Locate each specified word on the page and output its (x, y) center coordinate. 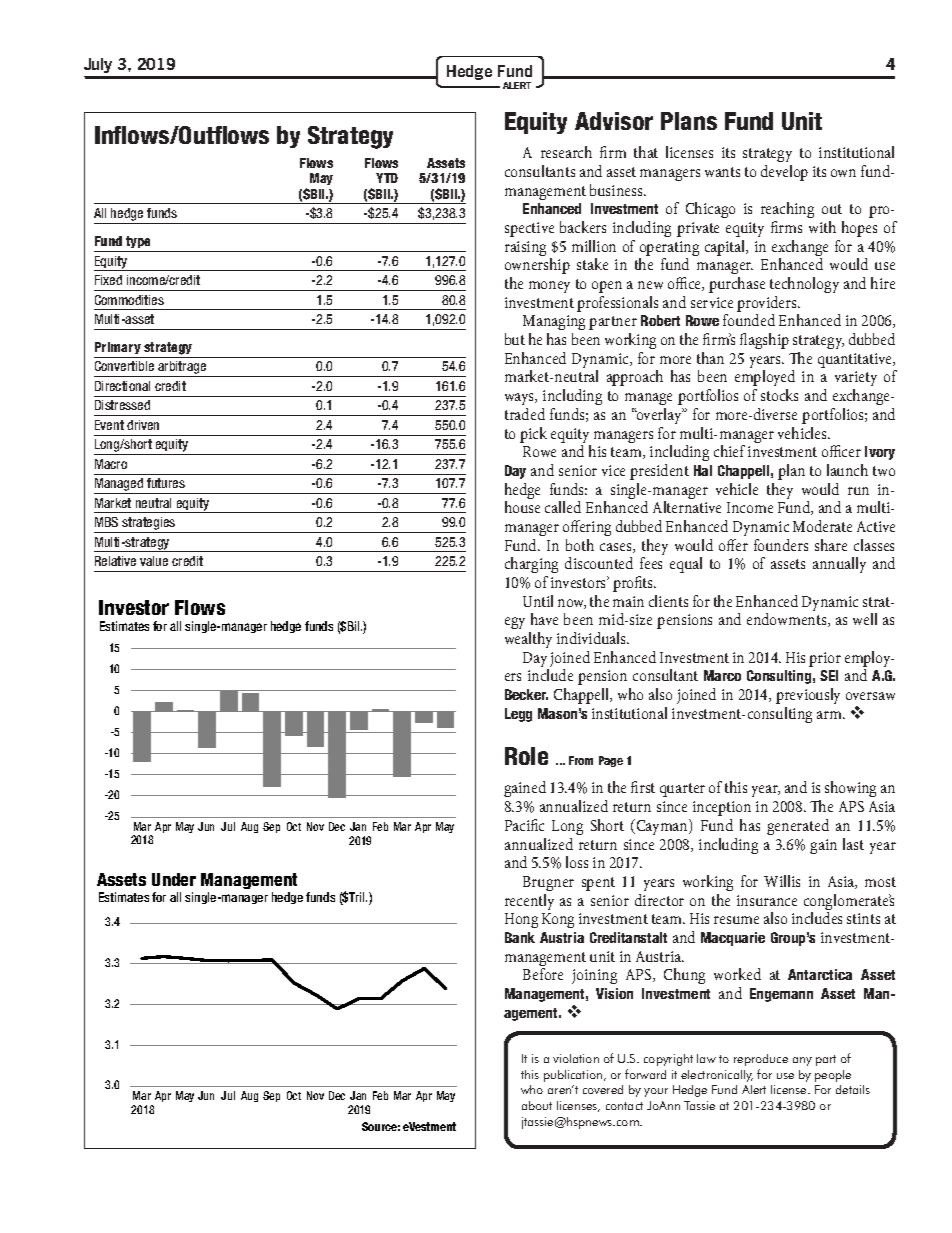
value (154, 561)
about (537, 1105)
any (802, 1061)
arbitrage (182, 369)
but (515, 339)
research (566, 152)
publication (574, 1076)
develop (784, 173)
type (139, 244)
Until (538, 601)
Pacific (524, 825)
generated (798, 827)
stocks (779, 395)
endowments (788, 620)
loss (577, 862)
